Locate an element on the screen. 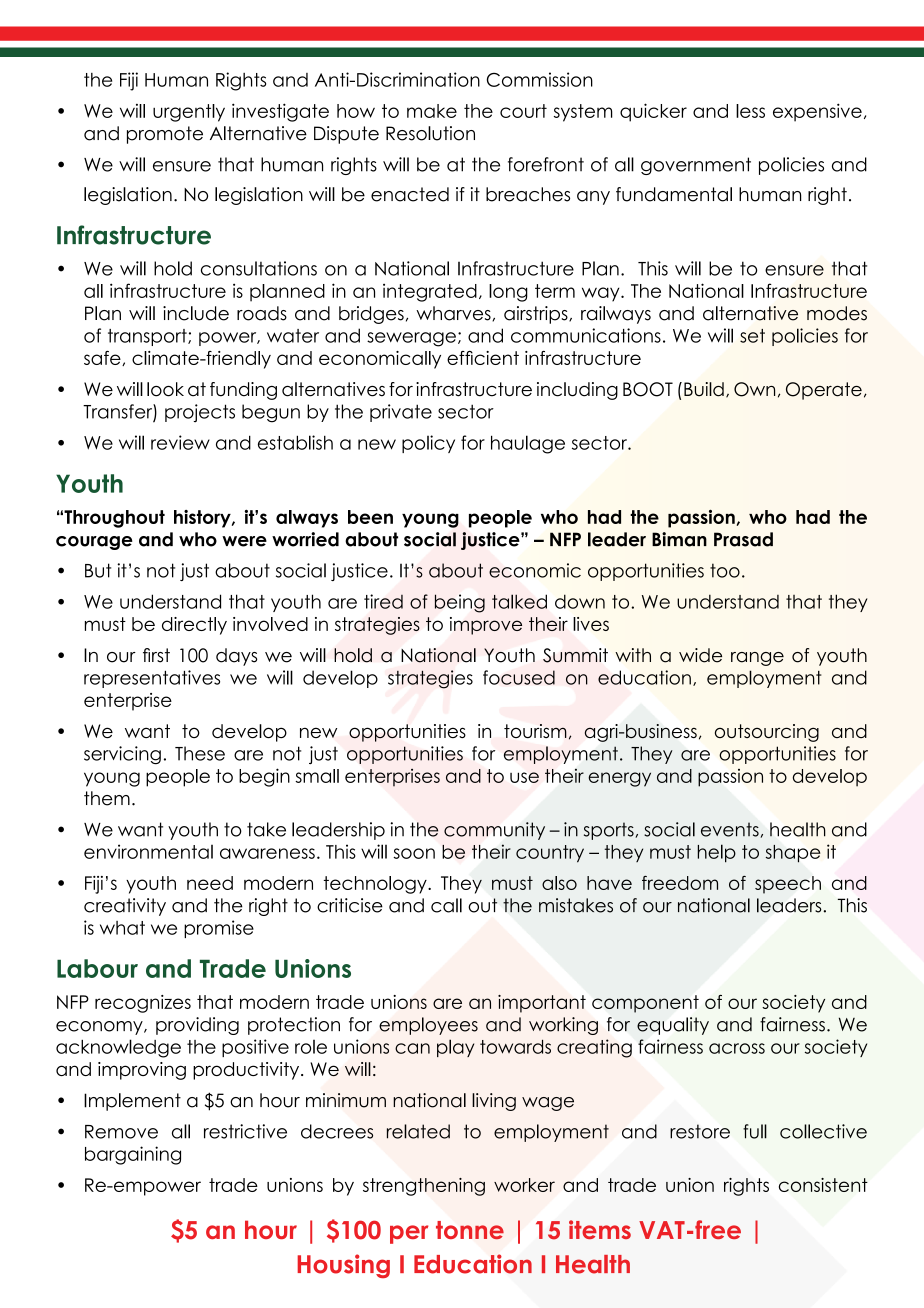 The image size is (924, 1308). bargaining is located at coordinates (133, 1155).
